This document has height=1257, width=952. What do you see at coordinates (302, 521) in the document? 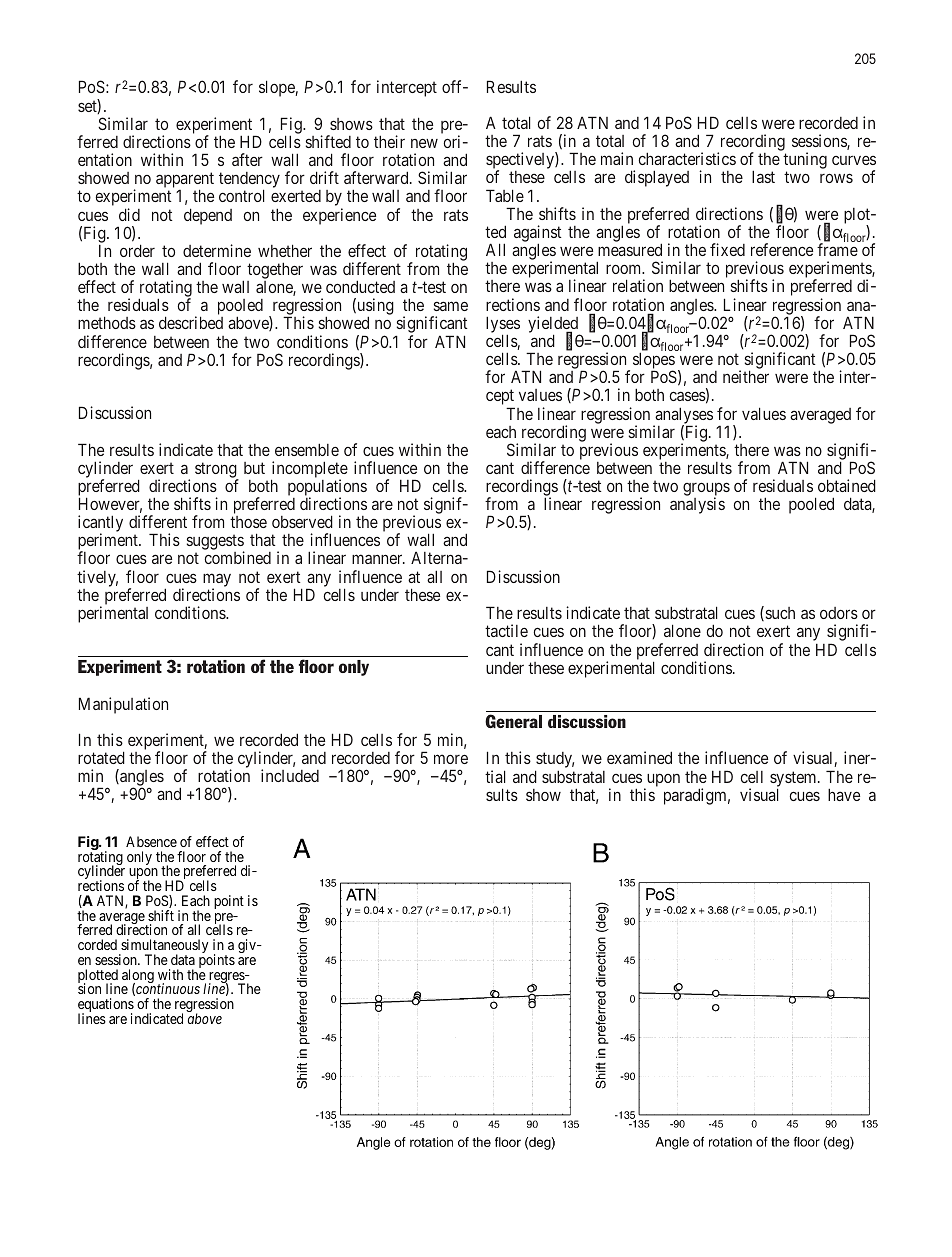
I see `observed` at bounding box center [302, 521].
